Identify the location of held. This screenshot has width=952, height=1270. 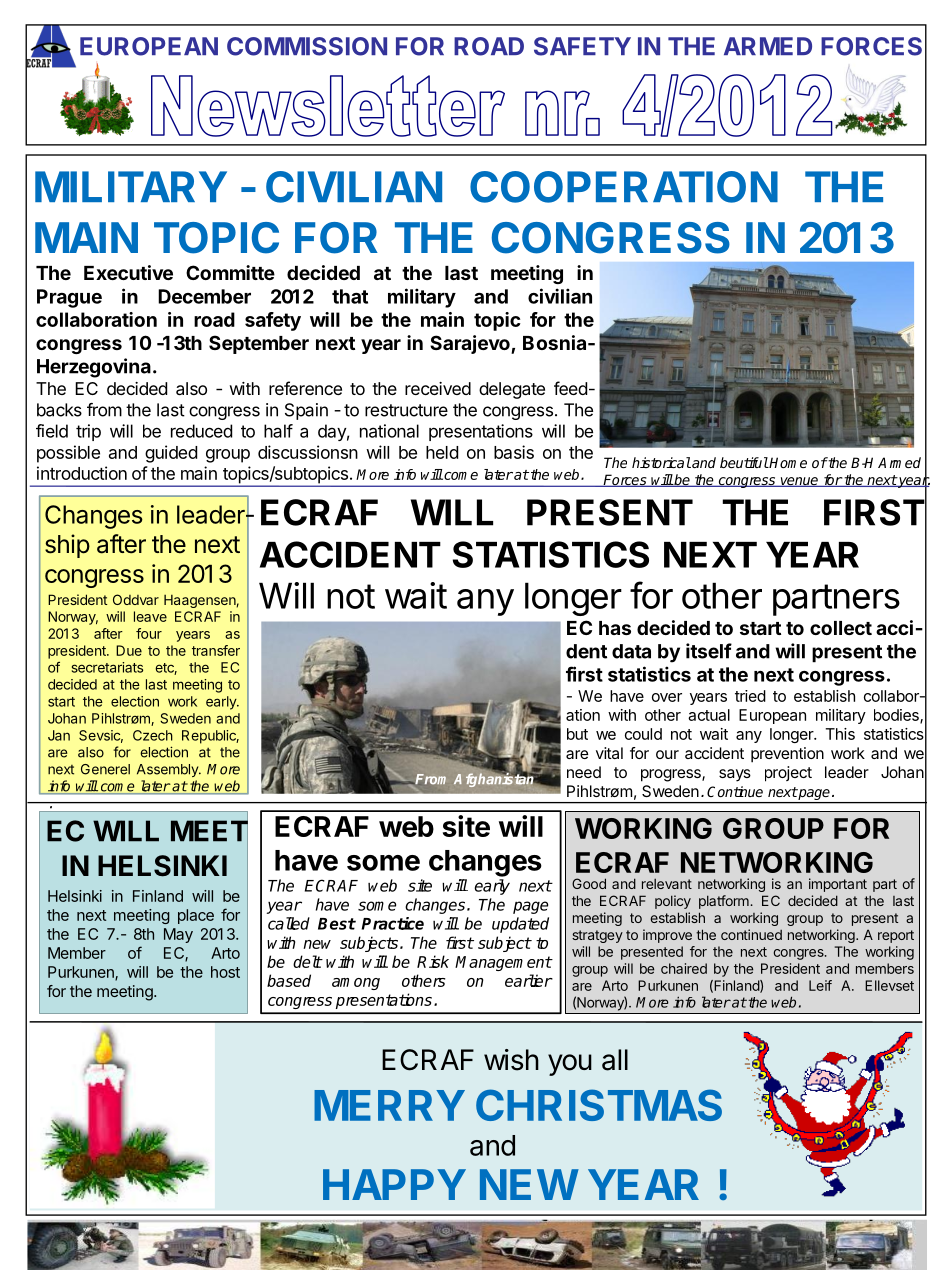
(442, 452).
